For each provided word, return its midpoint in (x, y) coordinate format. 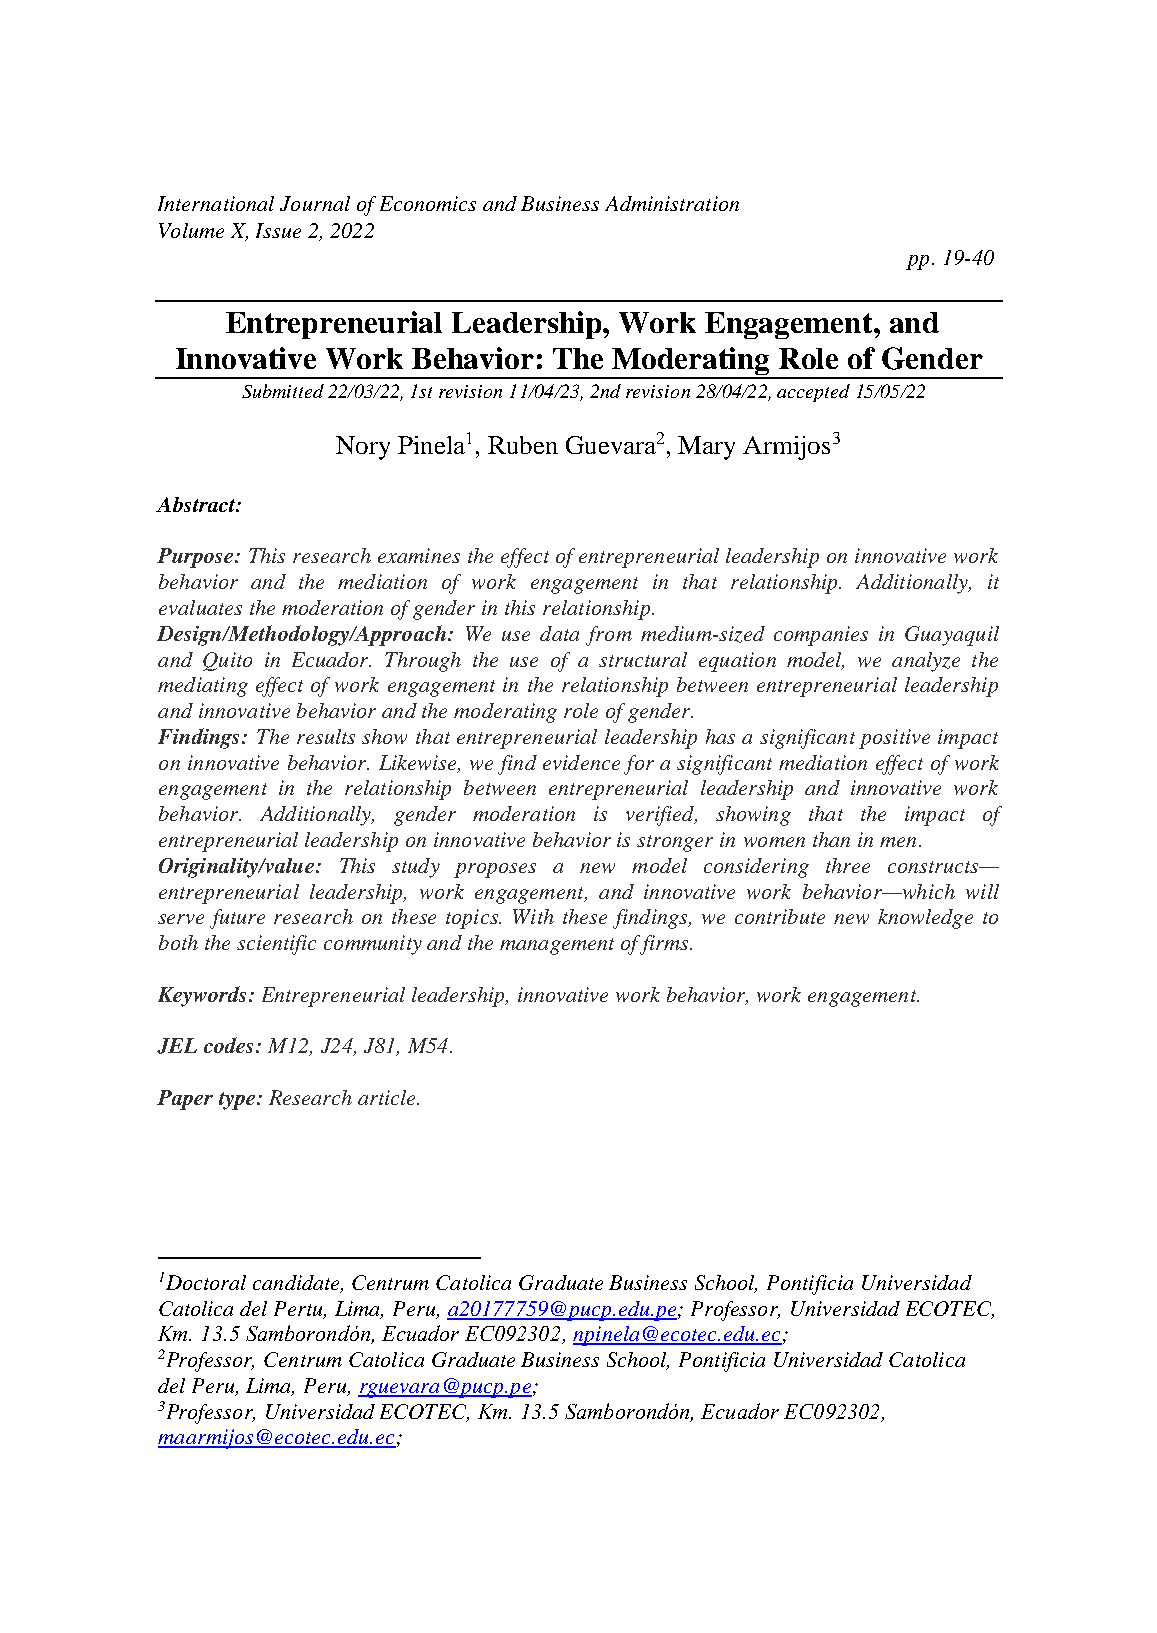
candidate (297, 1283)
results (326, 736)
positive (894, 739)
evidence (581, 762)
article (388, 1097)
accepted (813, 393)
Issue (278, 230)
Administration (672, 203)
